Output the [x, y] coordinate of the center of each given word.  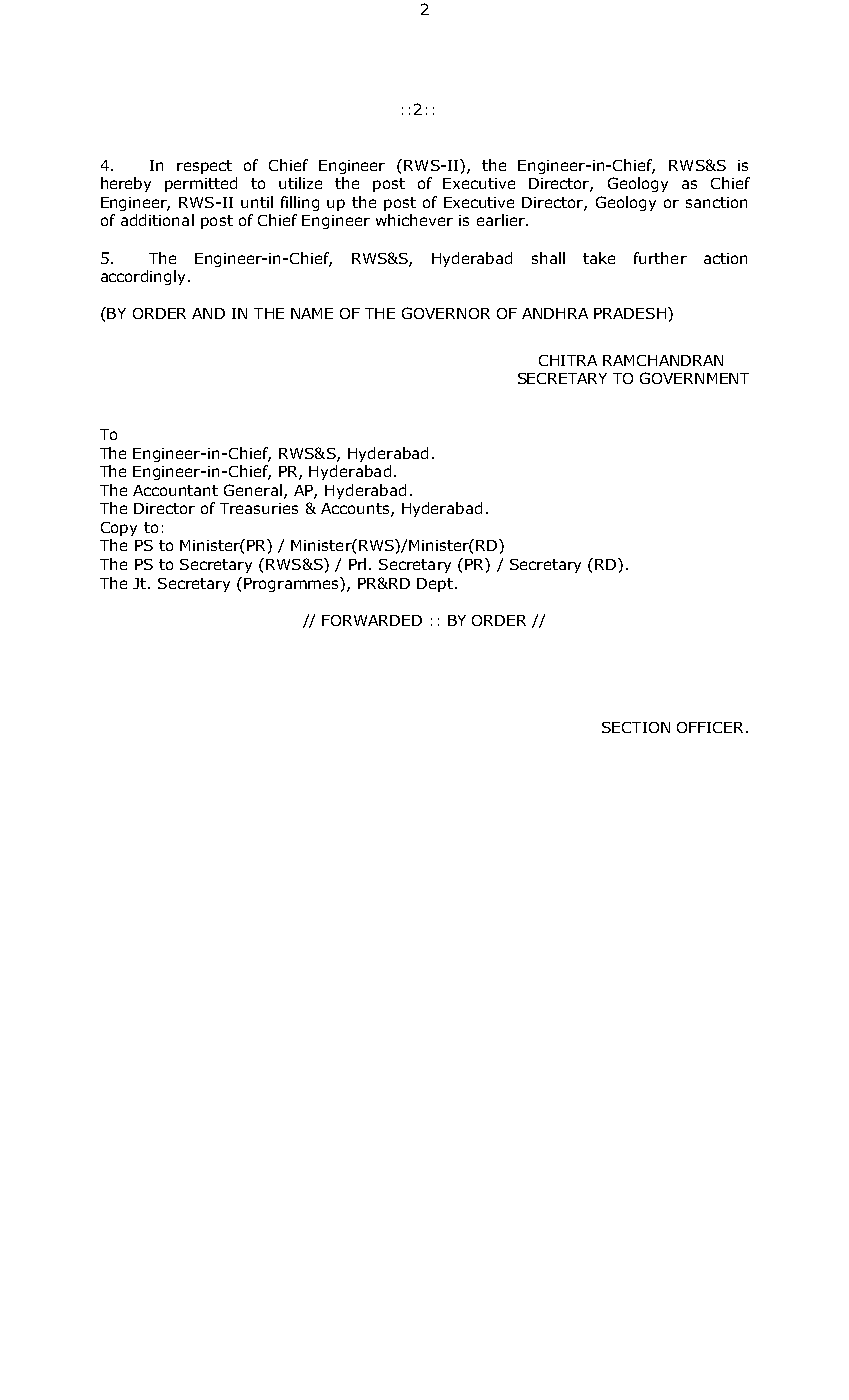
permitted [201, 184]
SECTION [636, 727]
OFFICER [710, 727]
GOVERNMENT [694, 378]
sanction [716, 202]
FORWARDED [372, 620]
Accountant [175, 490]
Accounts [356, 510]
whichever [414, 220]
